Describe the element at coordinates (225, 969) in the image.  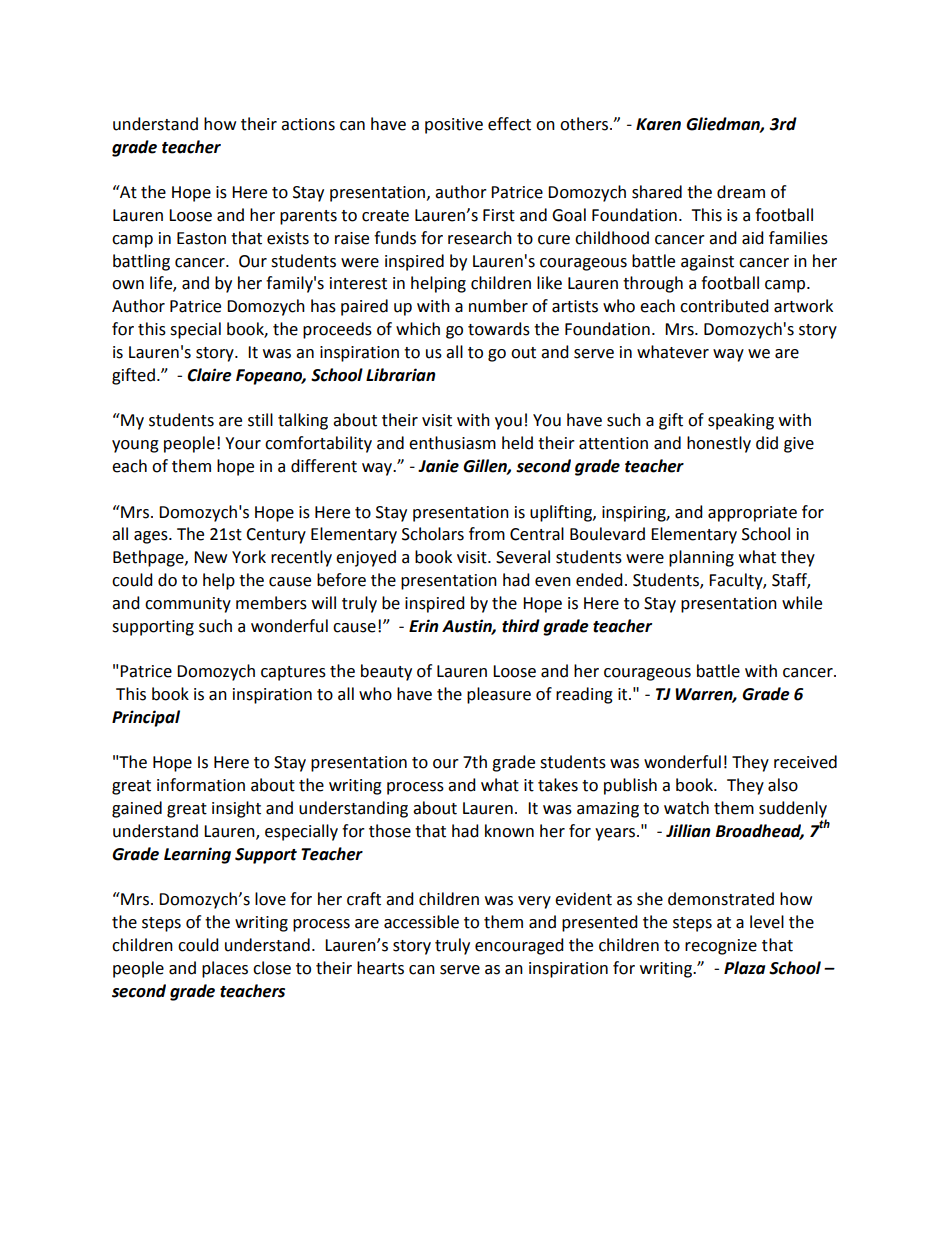
I see `places` at that location.
